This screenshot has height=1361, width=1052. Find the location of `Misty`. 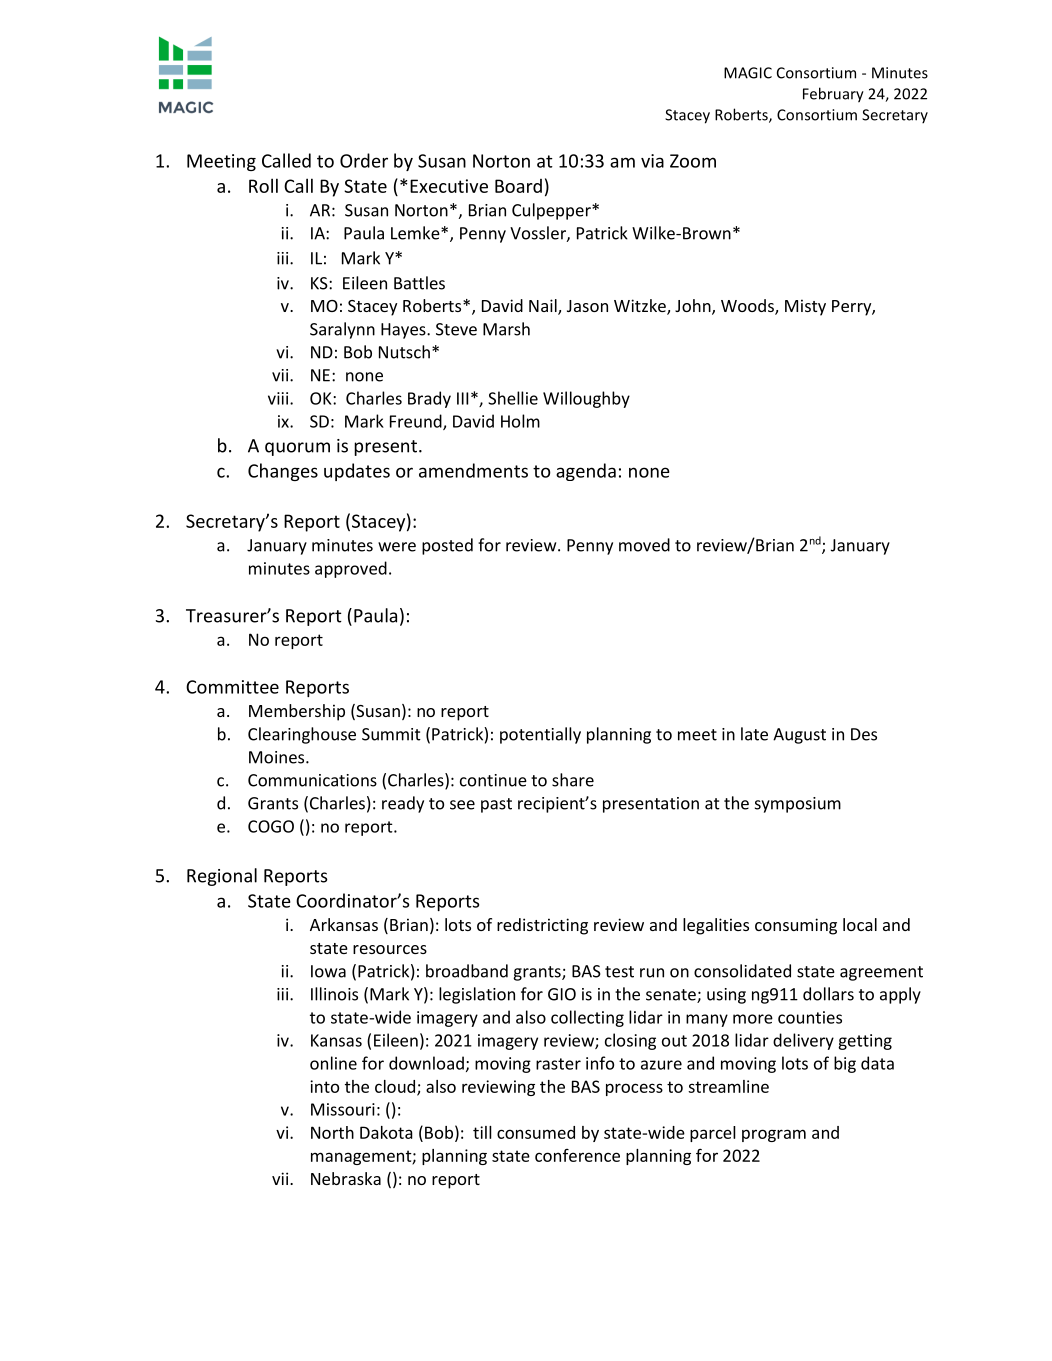

Misty is located at coordinates (805, 307).
